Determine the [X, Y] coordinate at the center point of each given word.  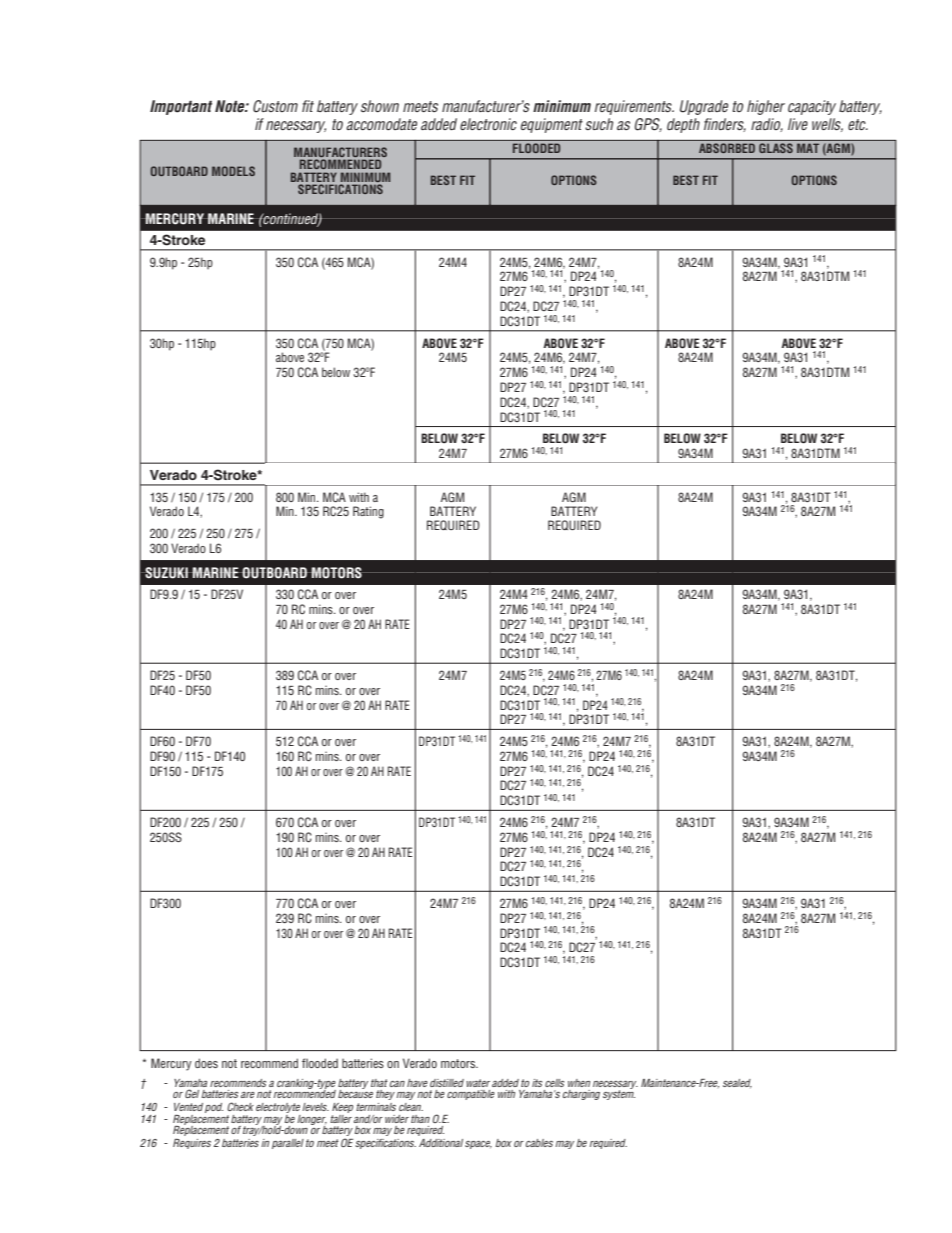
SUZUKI [166, 573]
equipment [552, 125]
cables [539, 1143]
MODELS [233, 171]
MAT [808, 148]
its [537, 1083]
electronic [488, 124]
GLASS [776, 148]
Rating [368, 512]
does [206, 1063]
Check [240, 1106]
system [619, 1094]
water [478, 1083]
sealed [737, 1083]
